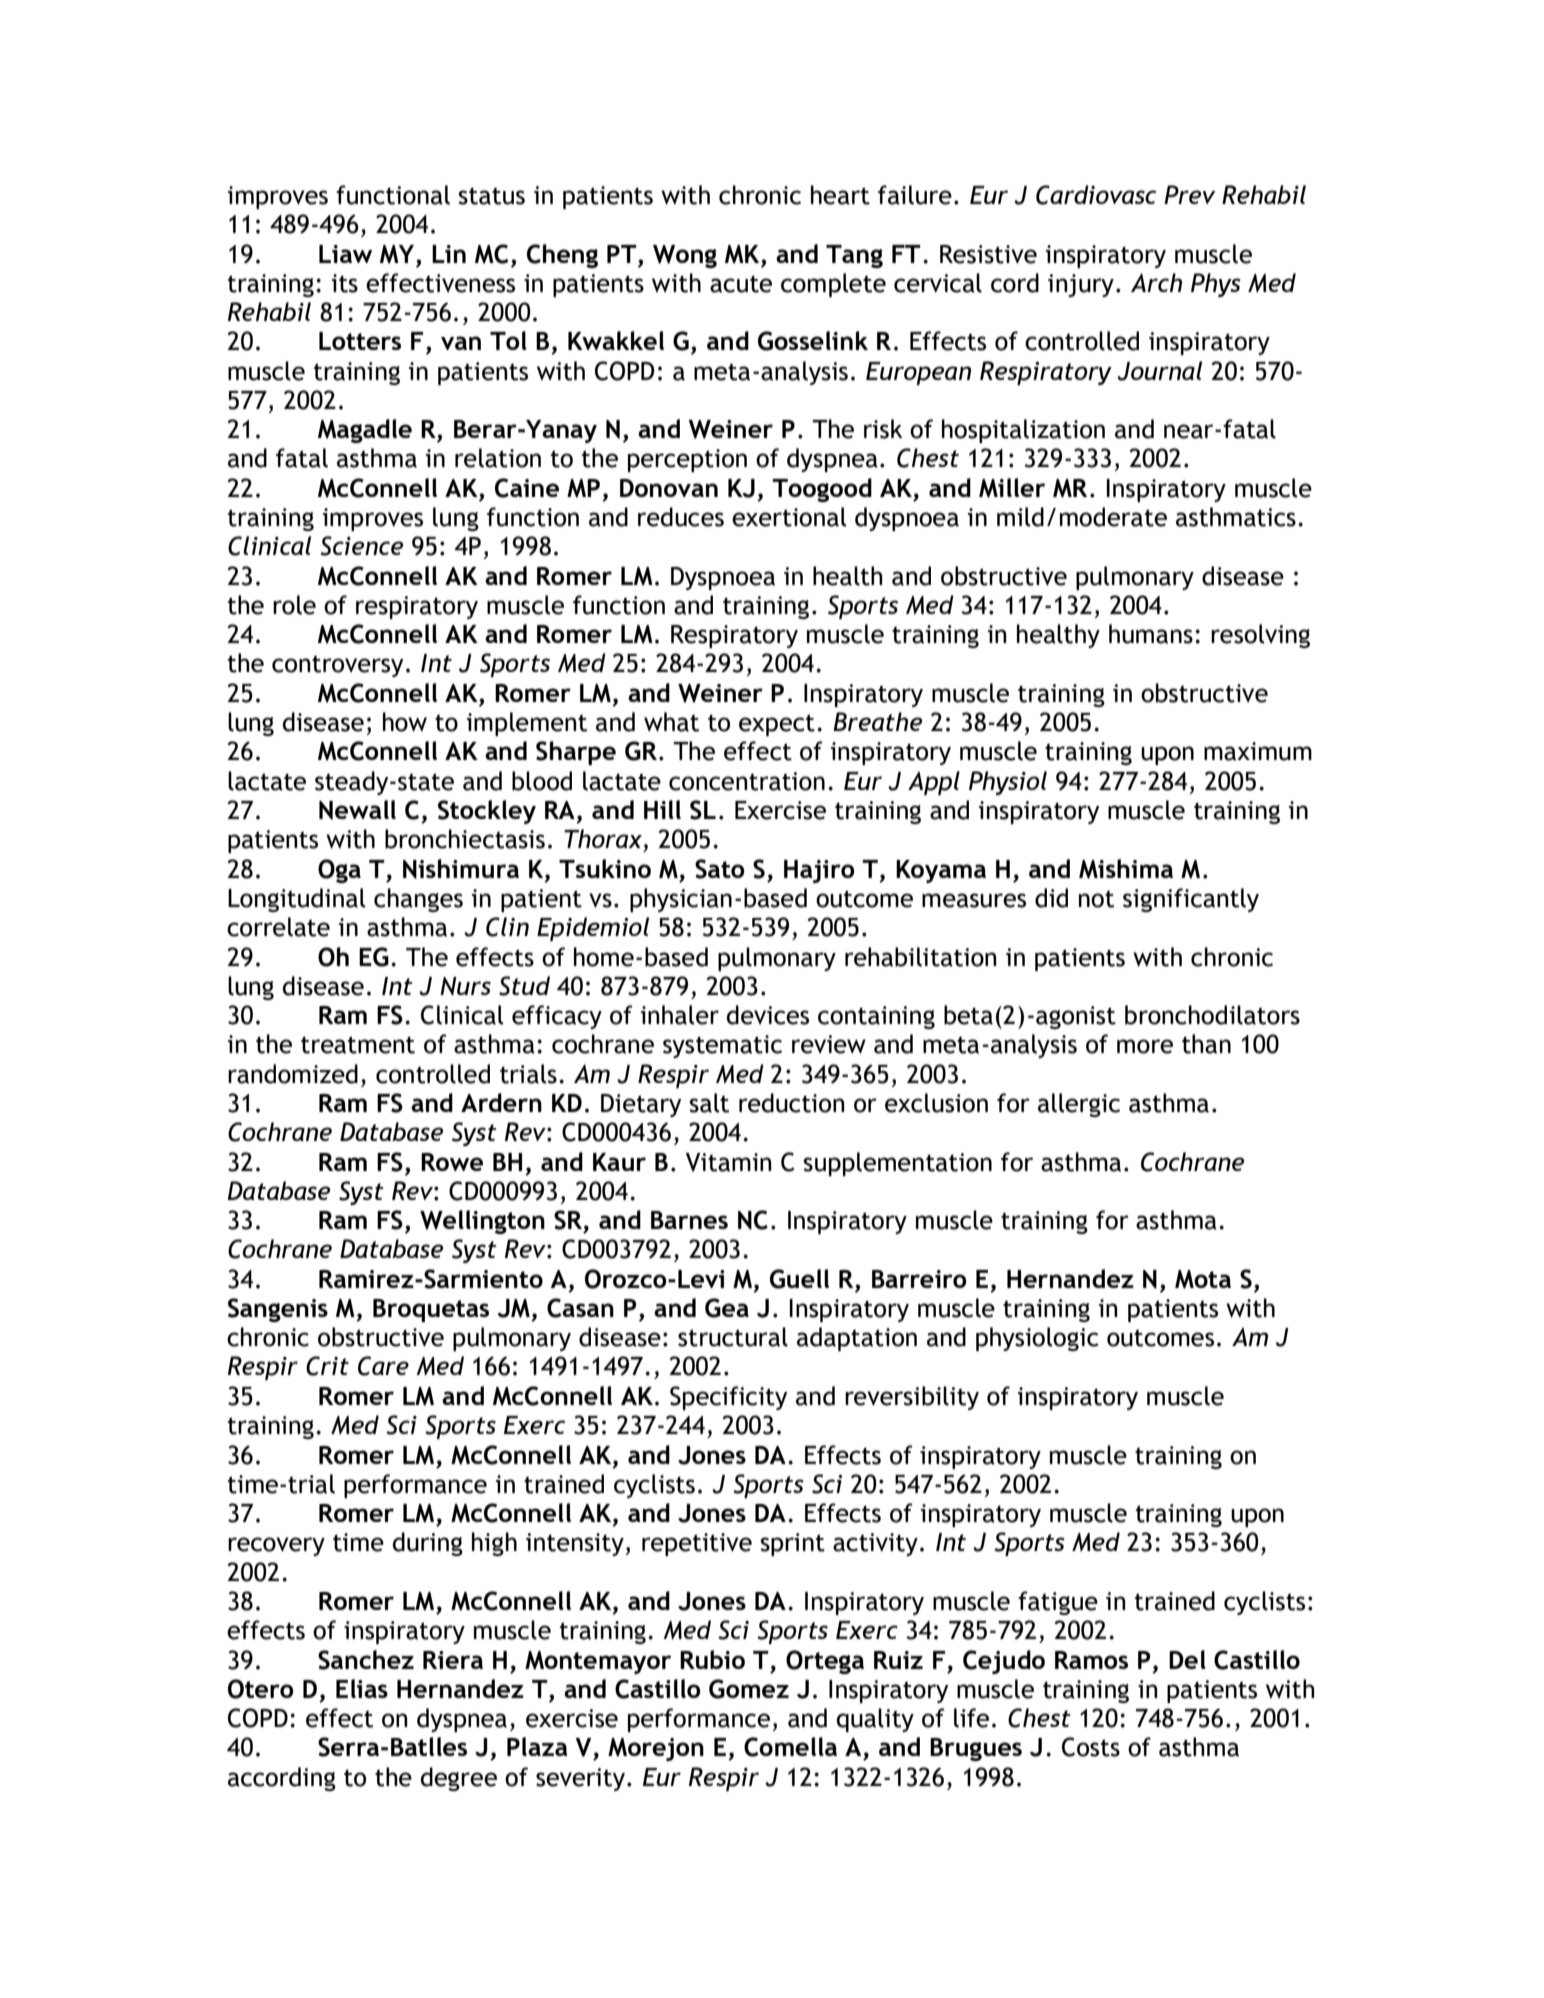  What do you see at coordinates (1091, 1747) in the screenshot?
I see `Costs` at bounding box center [1091, 1747].
